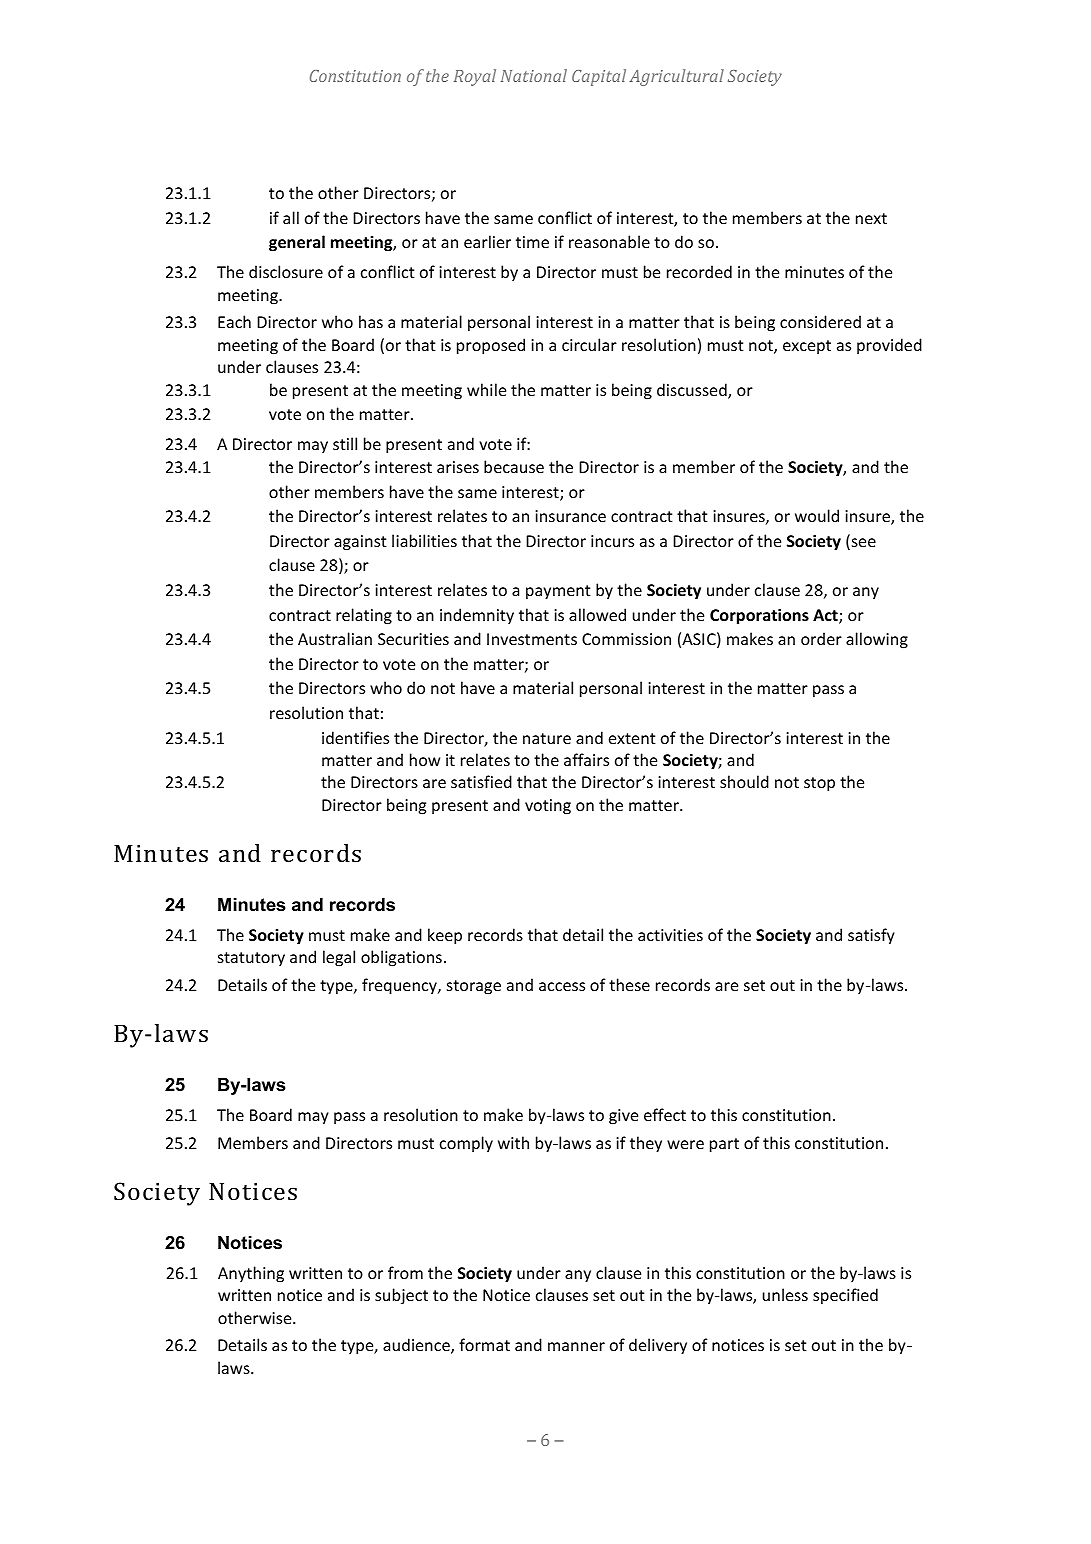 The image size is (1091, 1544). I want to click on general, so click(297, 243).
